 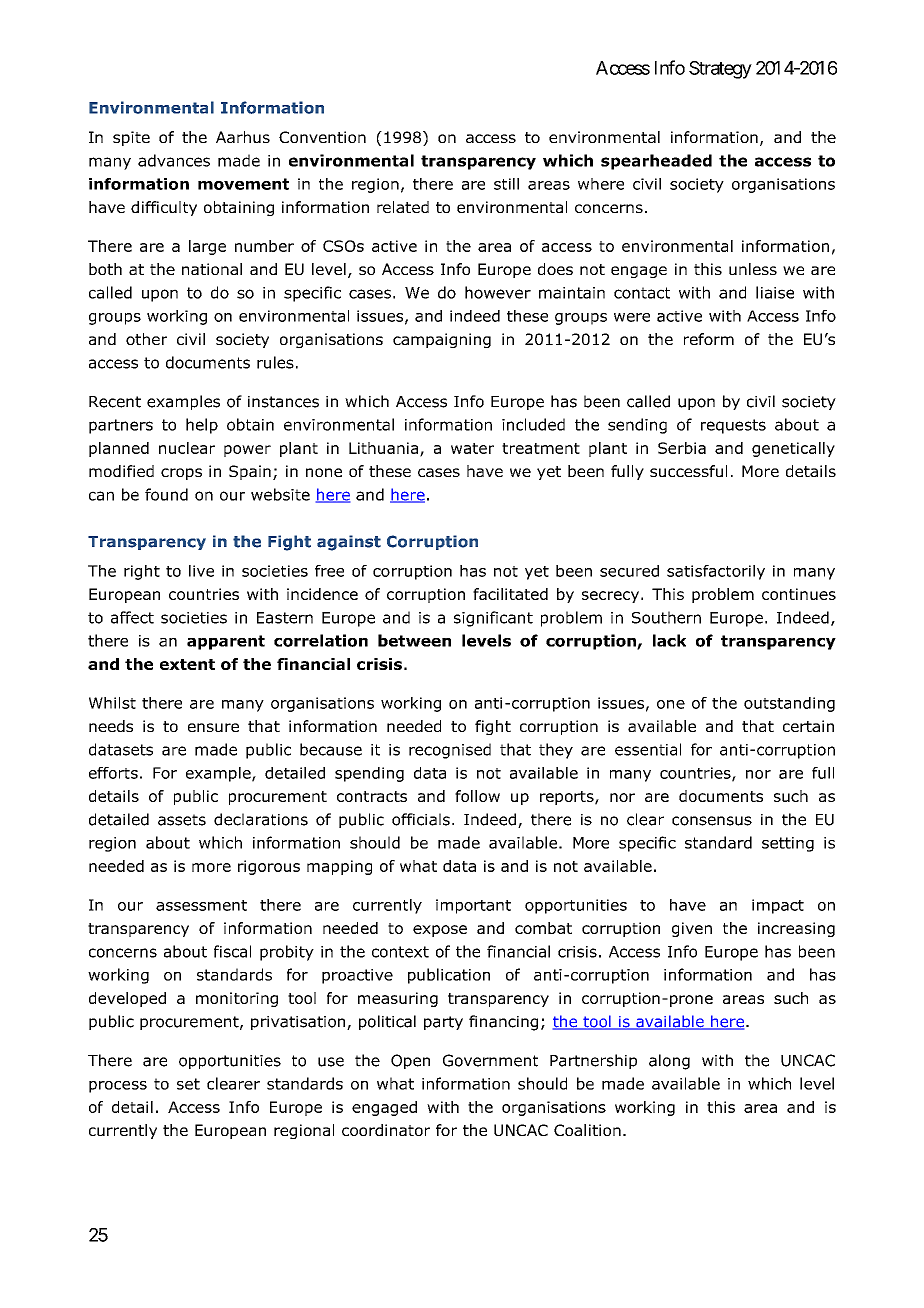 I want to click on along, so click(x=669, y=1062).
